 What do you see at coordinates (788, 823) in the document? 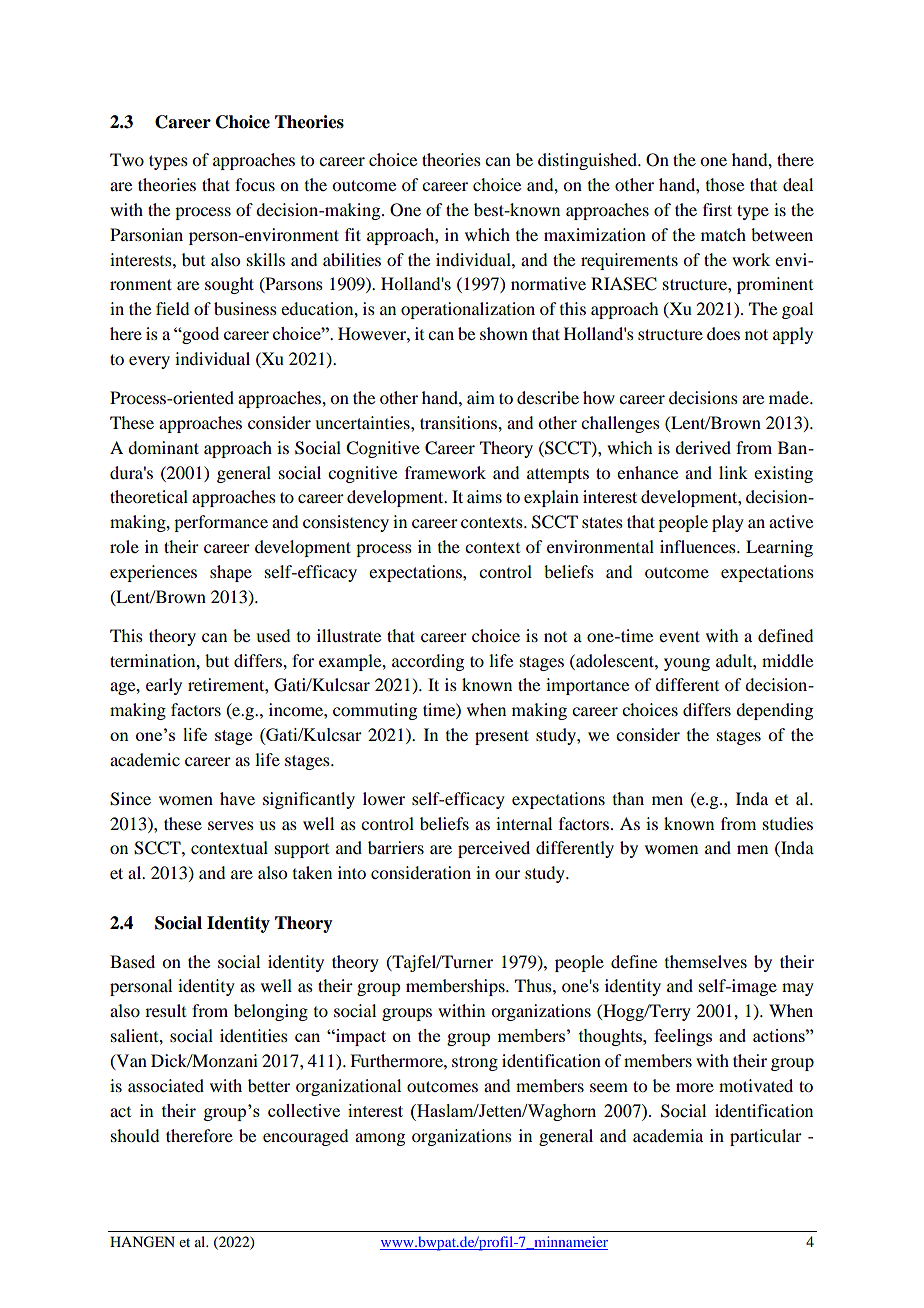
I see `studies` at bounding box center [788, 823].
